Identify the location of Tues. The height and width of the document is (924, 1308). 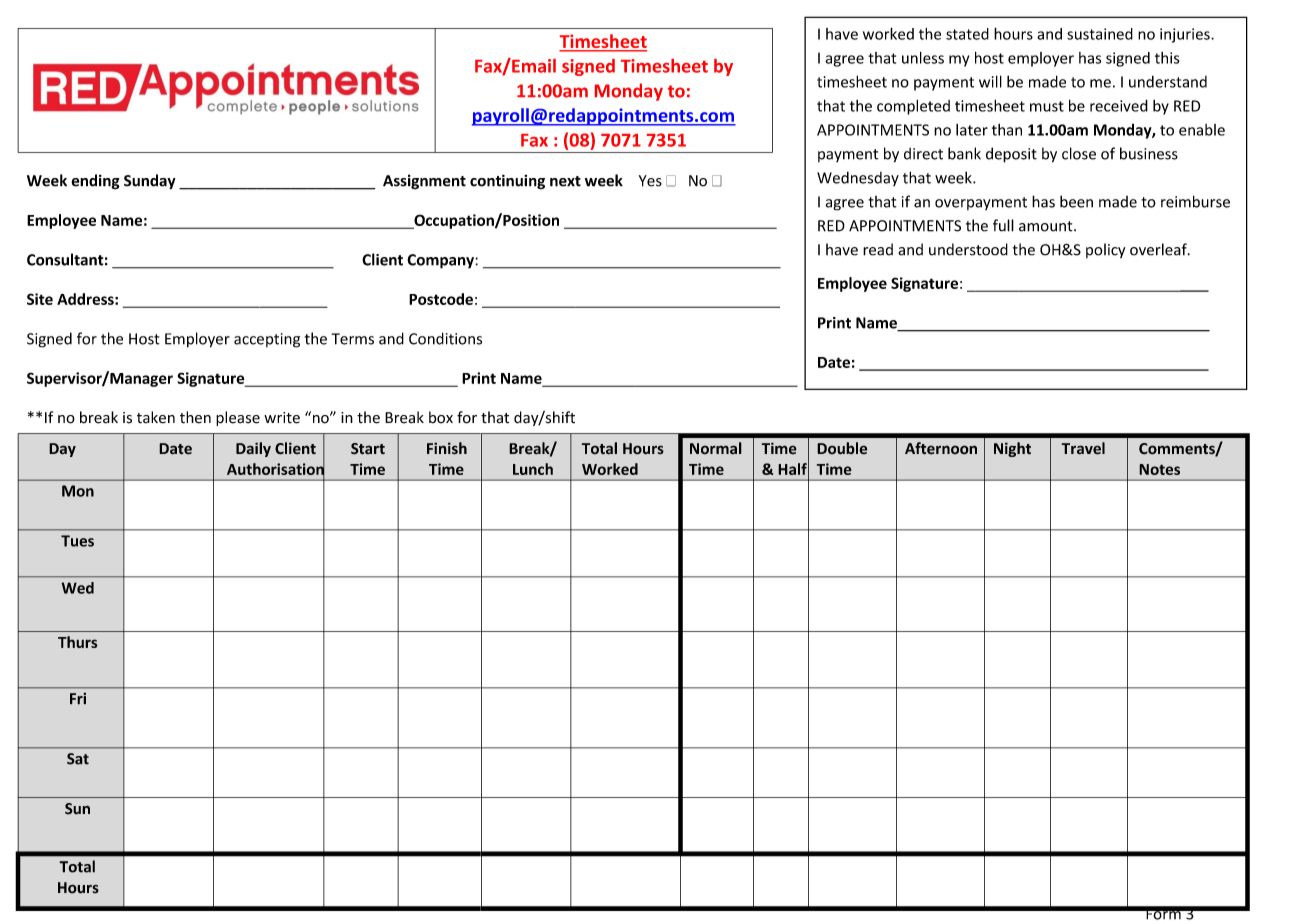
(77, 541).
